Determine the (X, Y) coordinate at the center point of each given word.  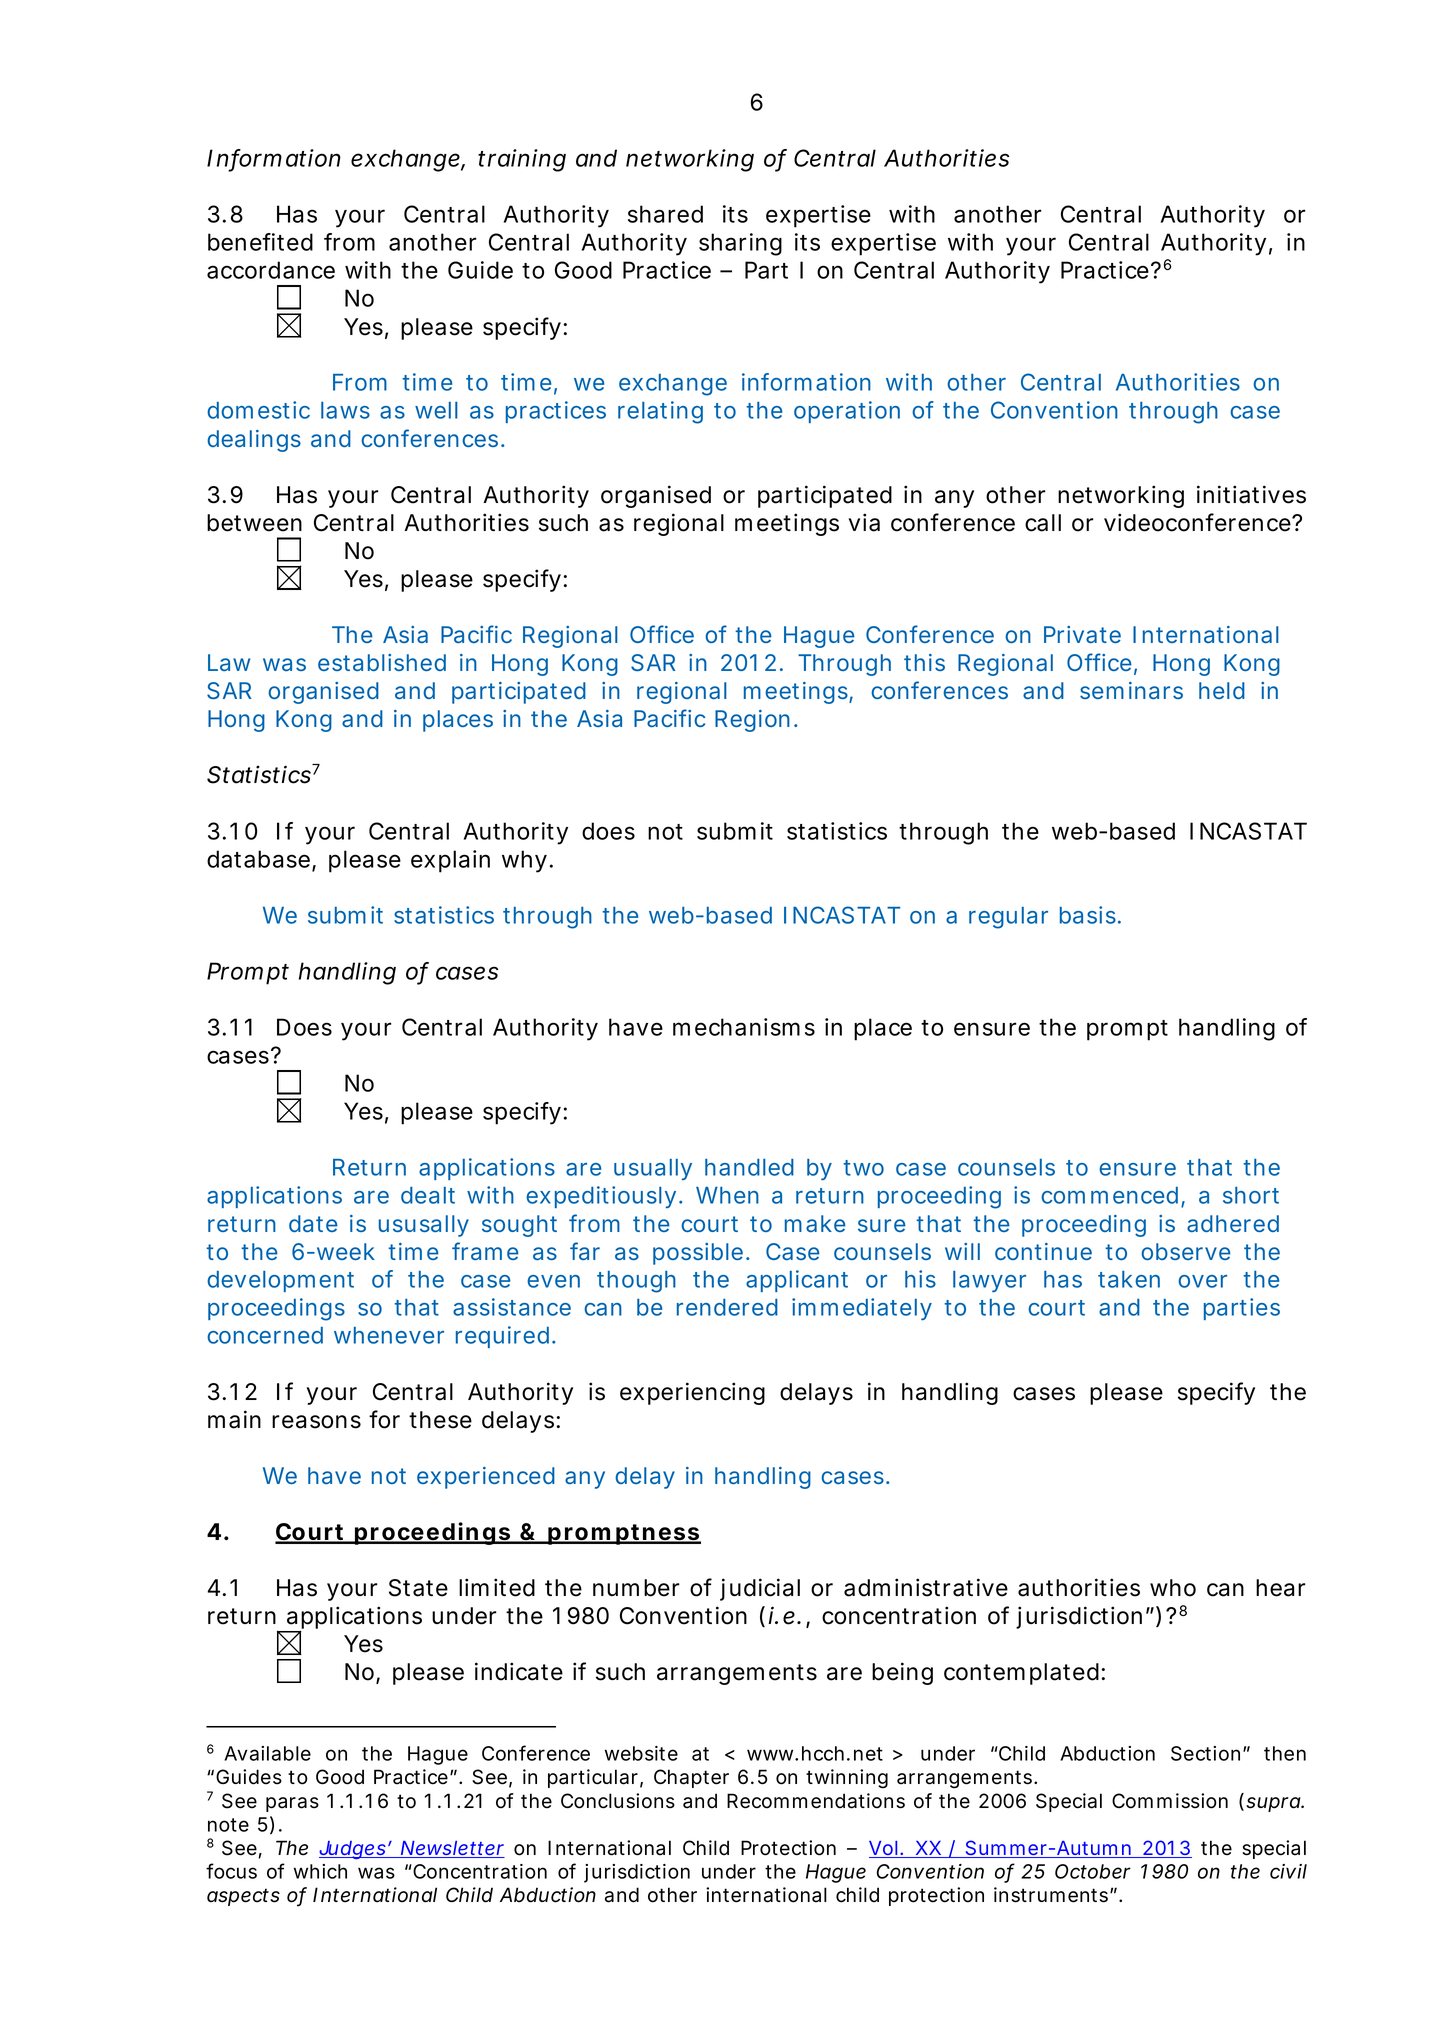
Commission (1170, 1801)
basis (1088, 915)
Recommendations (816, 1801)
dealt (428, 1195)
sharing (740, 244)
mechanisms (744, 1027)
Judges (353, 1850)
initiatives (1251, 494)
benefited (260, 242)
